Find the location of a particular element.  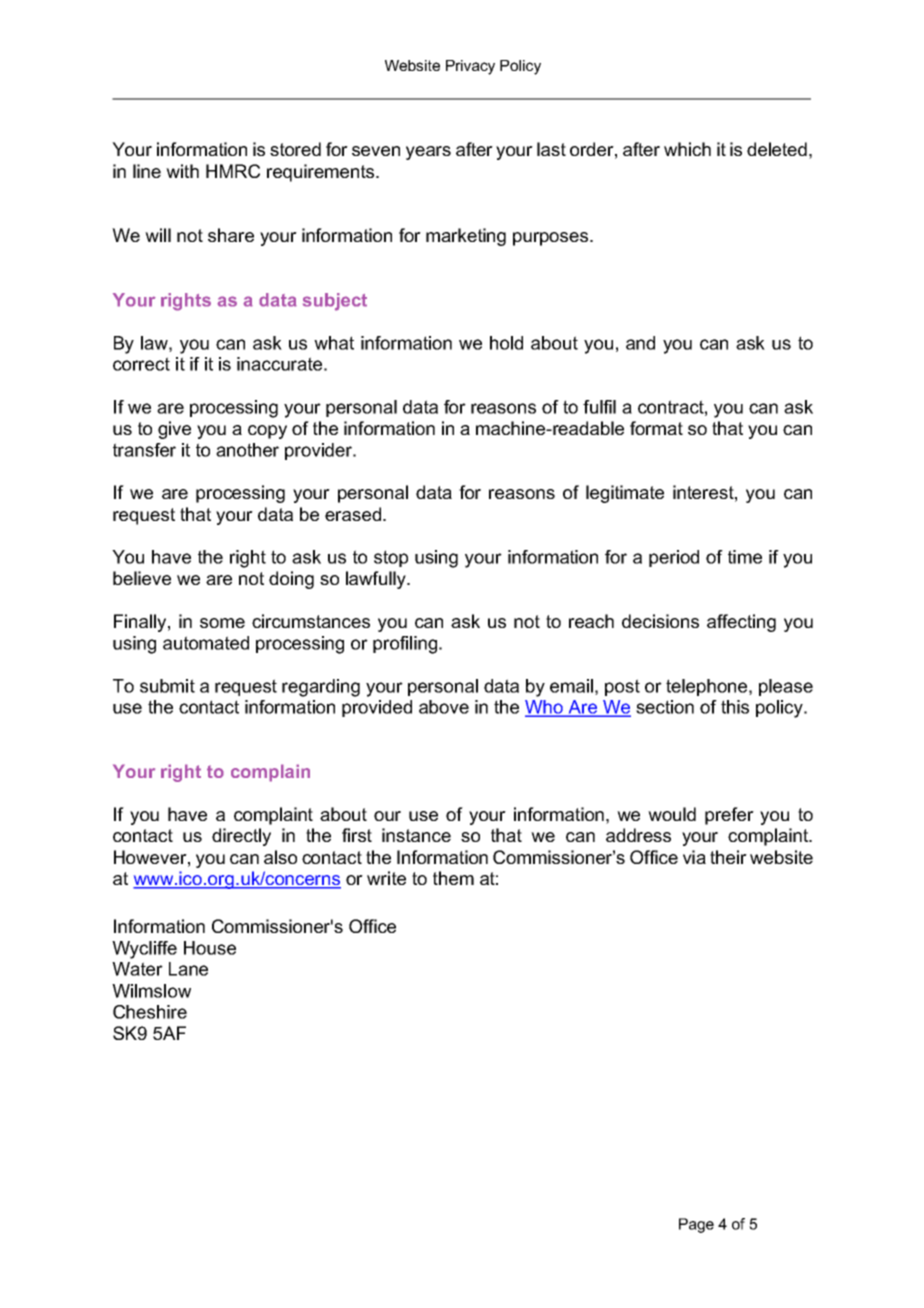

another is located at coordinates (247, 450).
